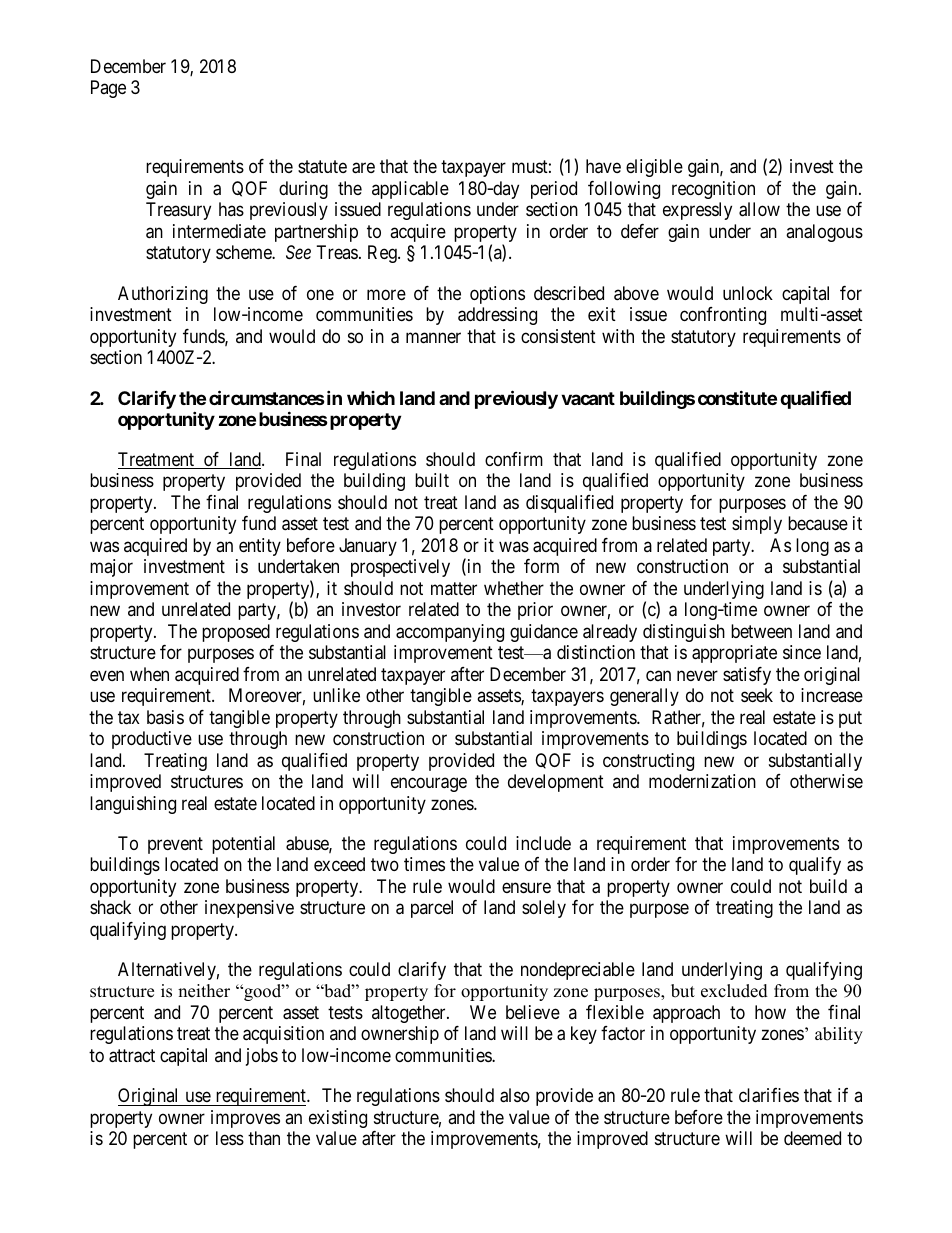  Describe the element at coordinates (108, 89) in the screenshot. I see `Page` at that location.
